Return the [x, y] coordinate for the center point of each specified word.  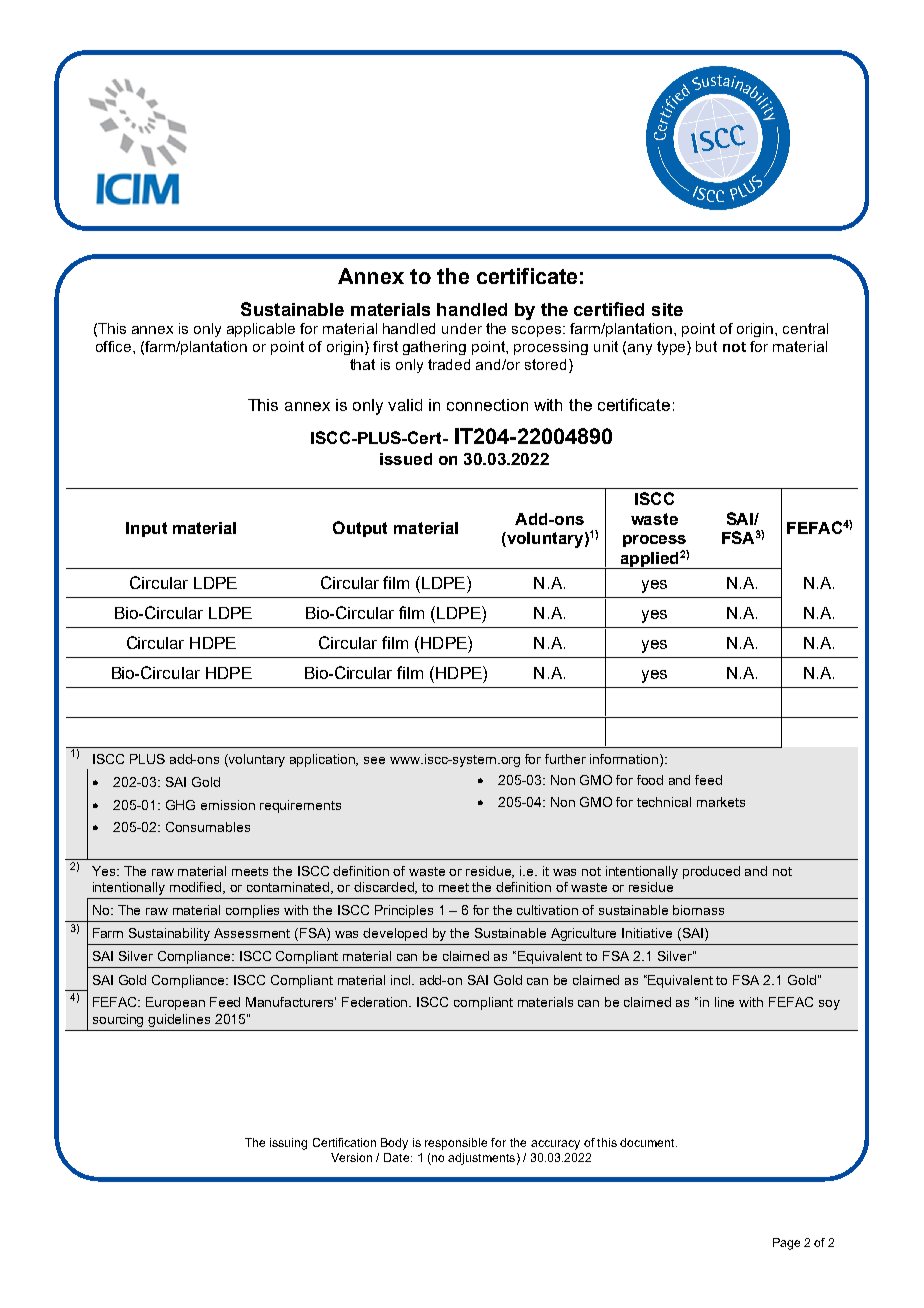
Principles [404, 911]
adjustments [481, 1159]
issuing [288, 1144]
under [462, 328]
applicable [261, 330]
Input [146, 529]
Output [360, 529]
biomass [698, 910]
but [706, 346]
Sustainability [169, 934]
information [625, 759]
